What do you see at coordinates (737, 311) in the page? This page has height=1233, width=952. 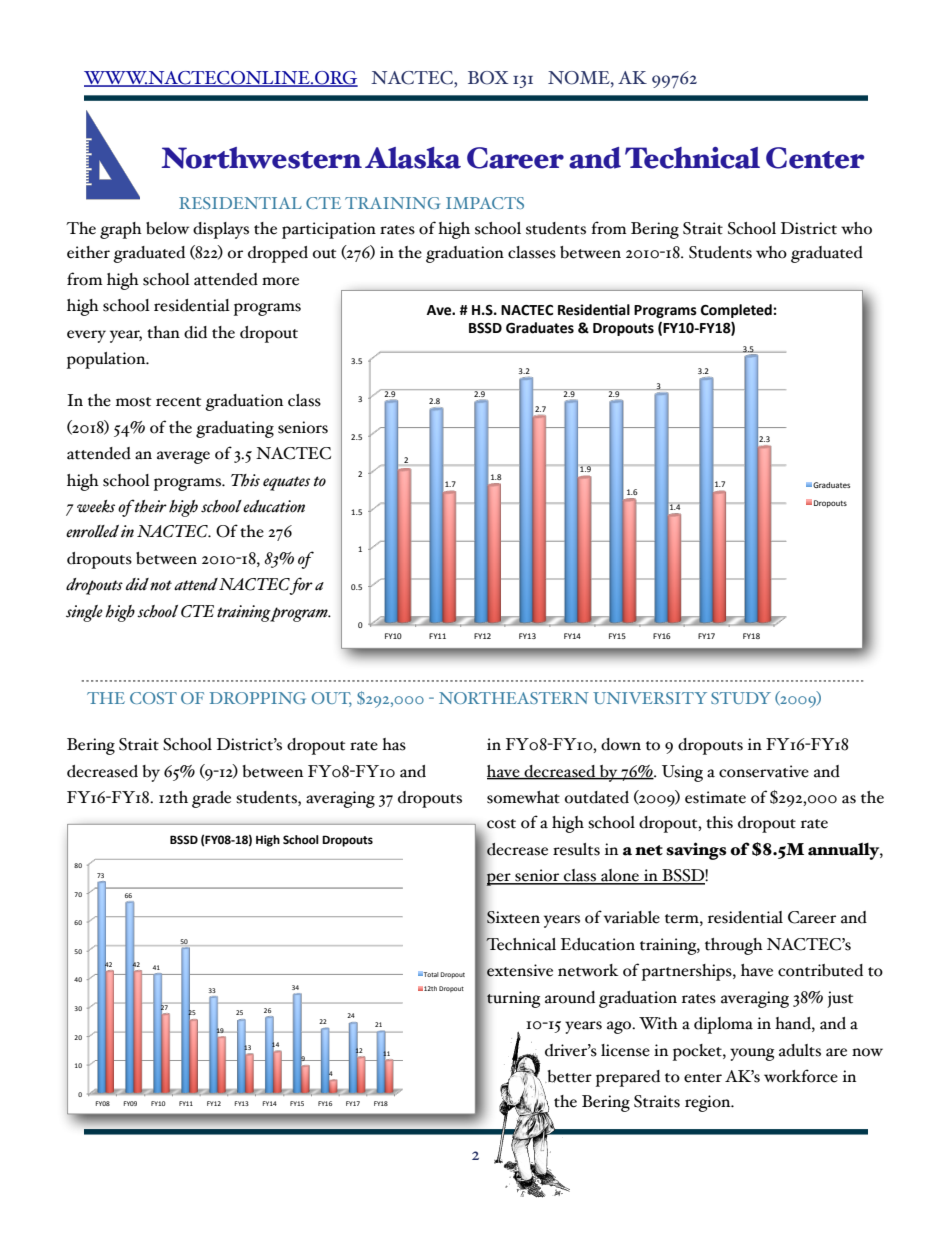 I see `Completed` at bounding box center [737, 311].
